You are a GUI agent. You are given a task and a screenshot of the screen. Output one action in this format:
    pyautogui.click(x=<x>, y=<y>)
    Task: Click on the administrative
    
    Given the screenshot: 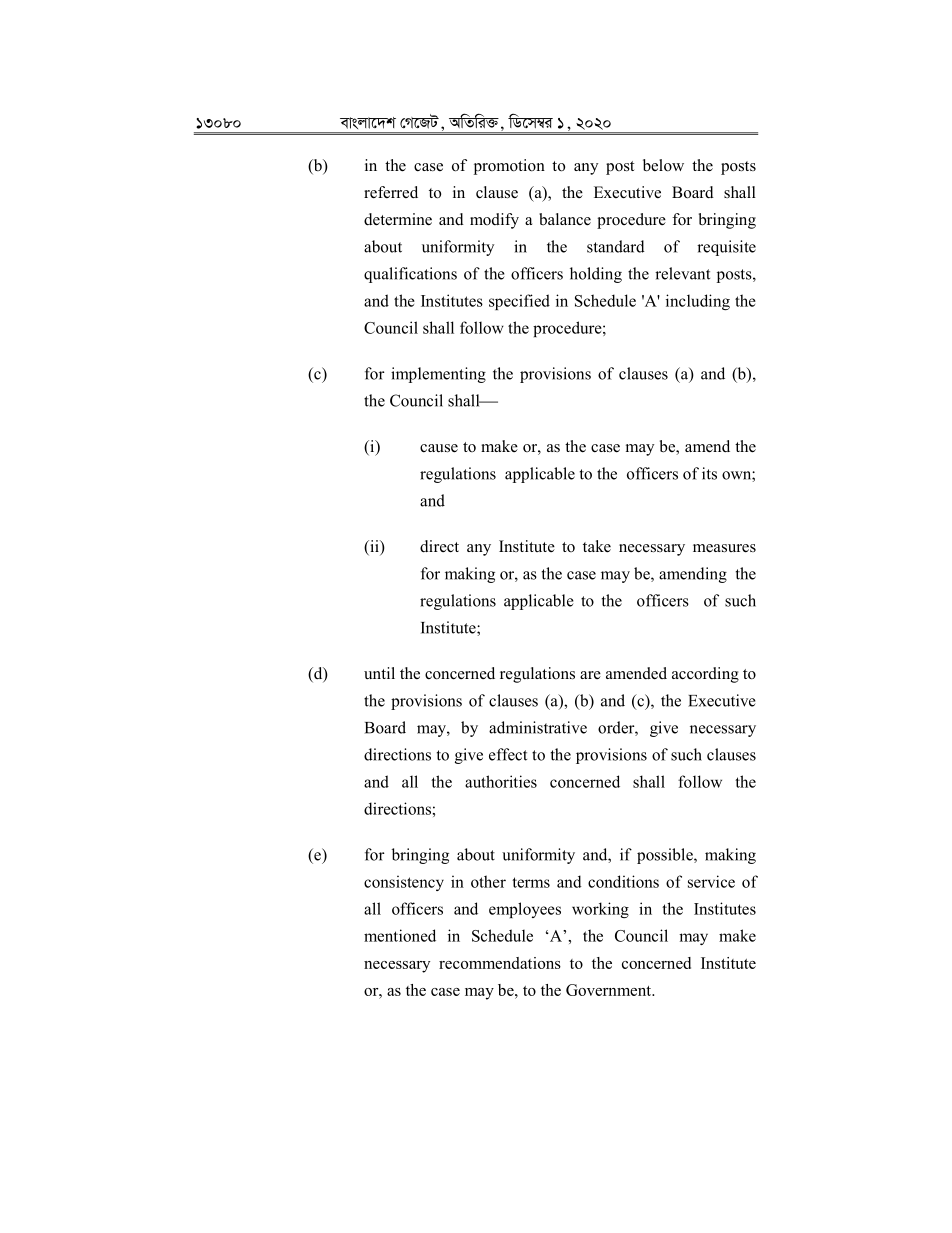 What is the action you would take?
    pyautogui.click(x=538, y=727)
